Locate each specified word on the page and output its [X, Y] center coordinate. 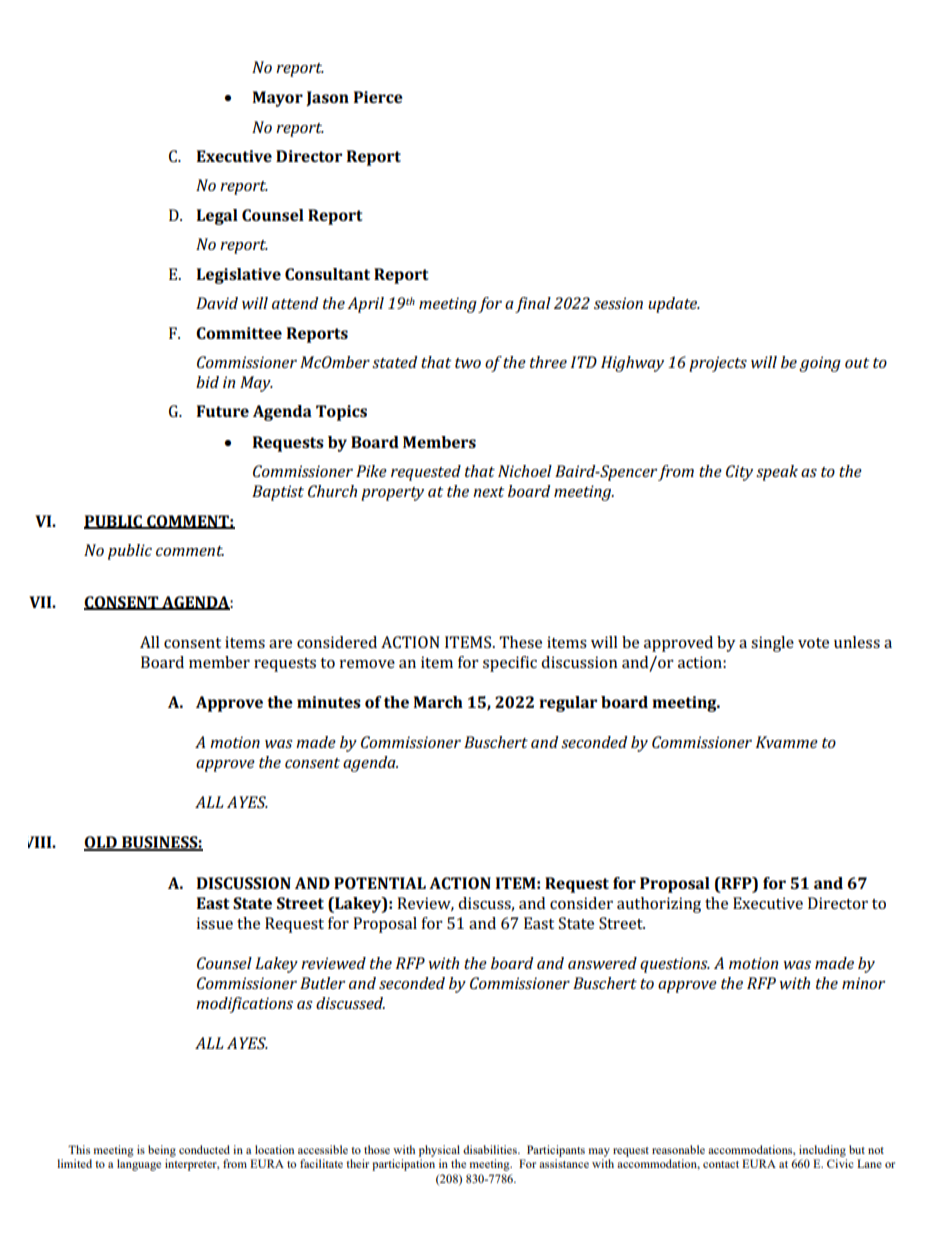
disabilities [491, 1149]
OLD [101, 843]
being [162, 1151]
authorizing [659, 905]
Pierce [378, 97]
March [438, 702]
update [674, 305]
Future [223, 411]
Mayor [277, 99]
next [489, 492]
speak [777, 473]
